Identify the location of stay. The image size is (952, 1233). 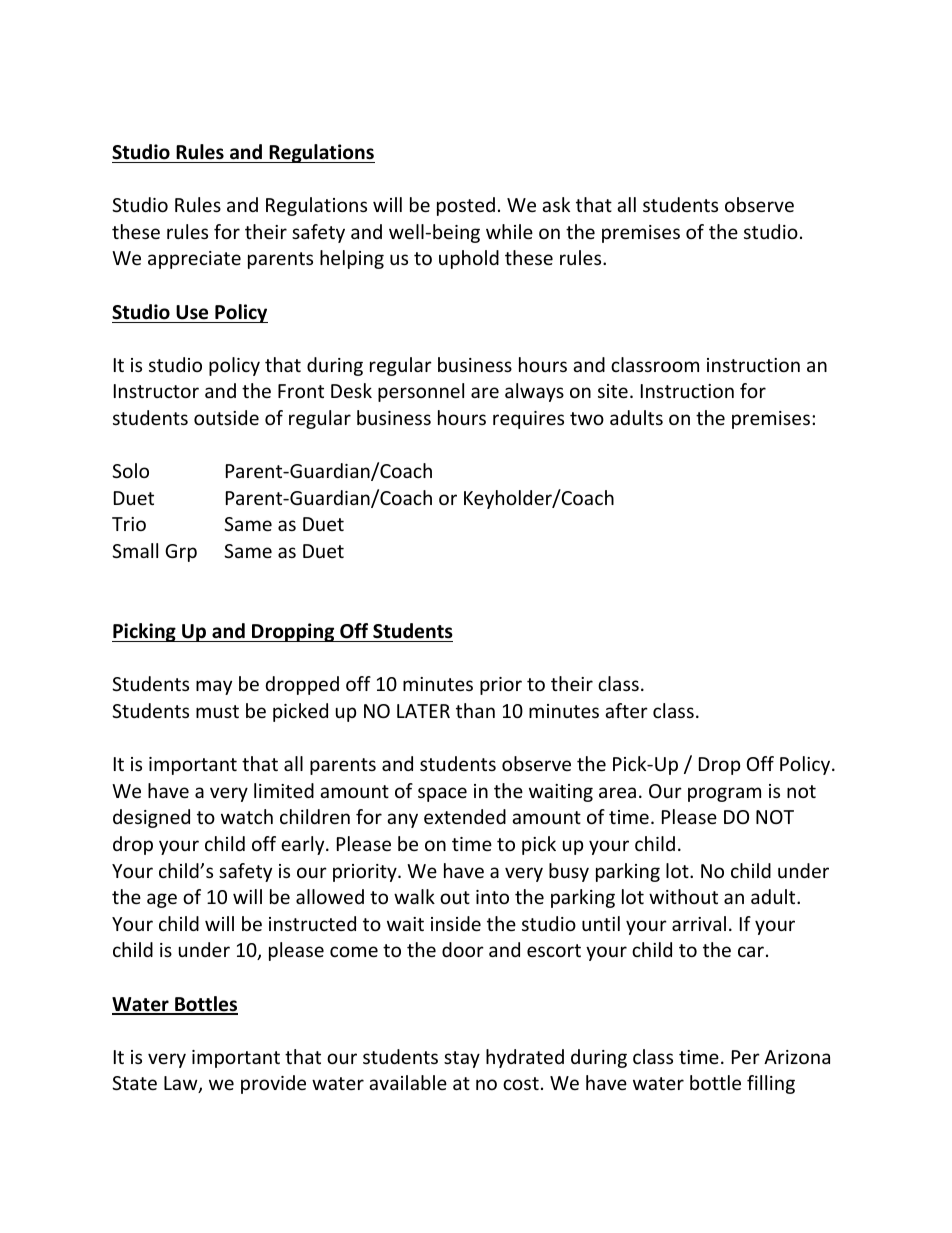
(462, 1059).
